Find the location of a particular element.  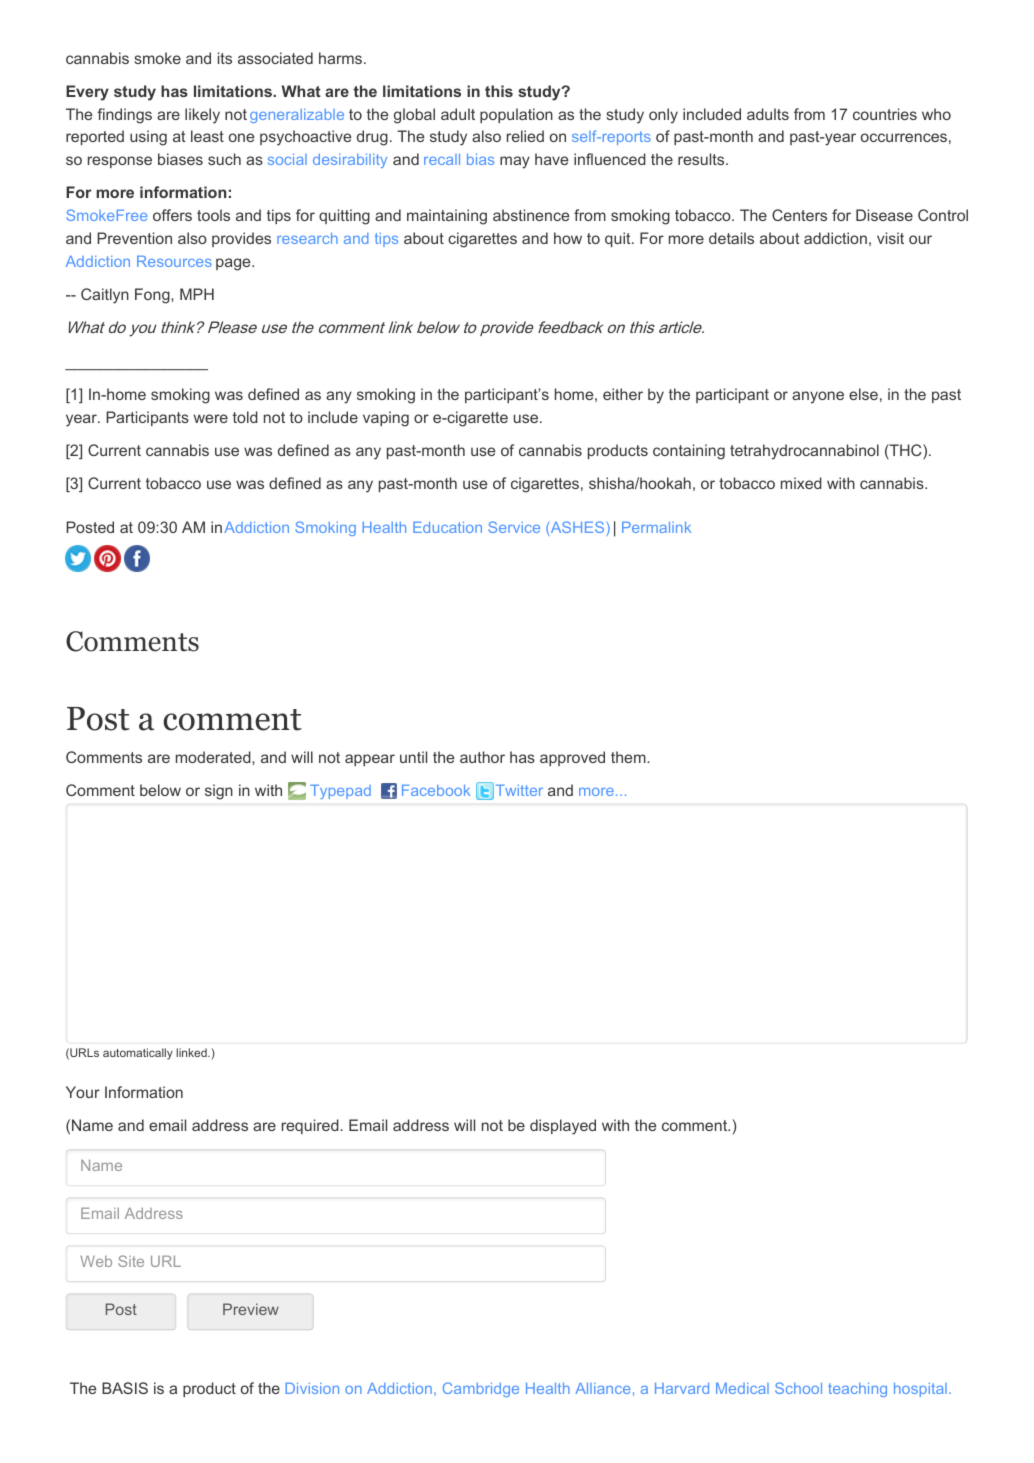

Service is located at coordinates (514, 527).
